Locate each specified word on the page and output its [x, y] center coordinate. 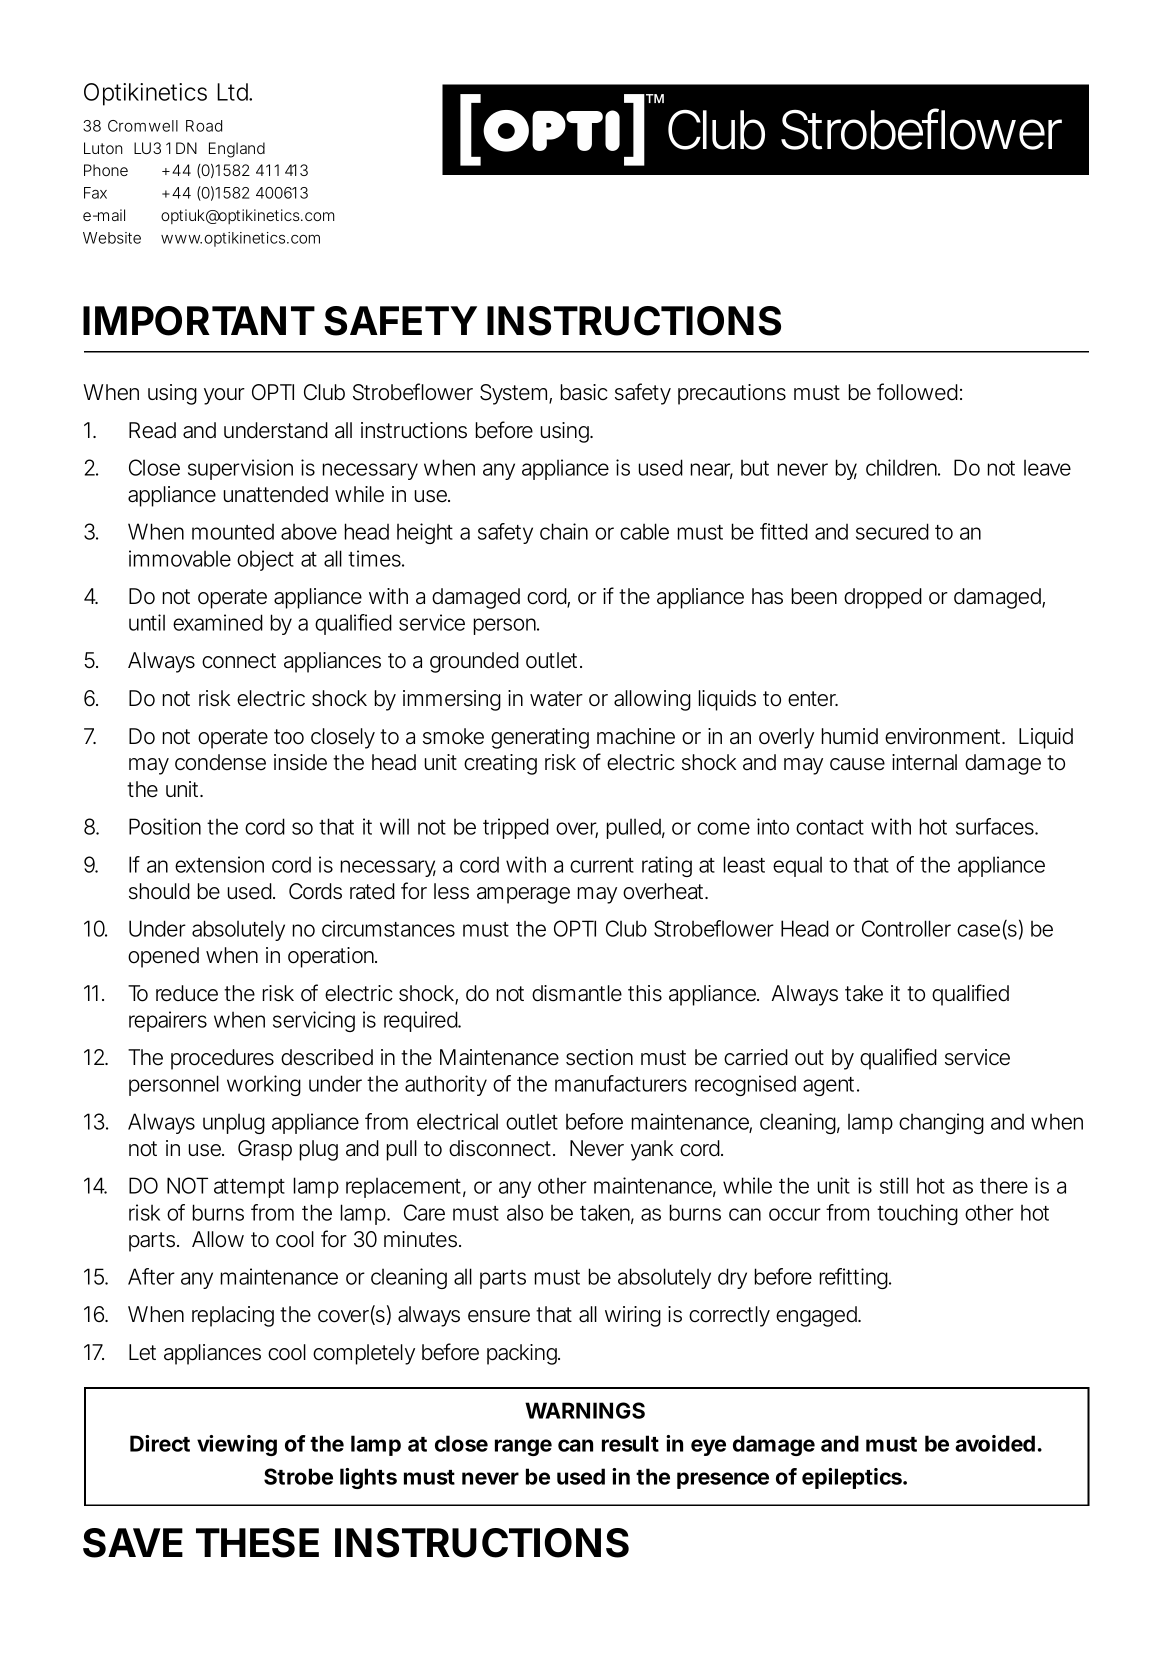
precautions [732, 394]
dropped [883, 598]
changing [941, 1123]
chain [564, 531]
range [523, 1447]
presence [723, 1480]
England [237, 150]
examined [218, 622]
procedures [222, 1059]
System [516, 394]
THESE [257, 1543]
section [599, 1057]
